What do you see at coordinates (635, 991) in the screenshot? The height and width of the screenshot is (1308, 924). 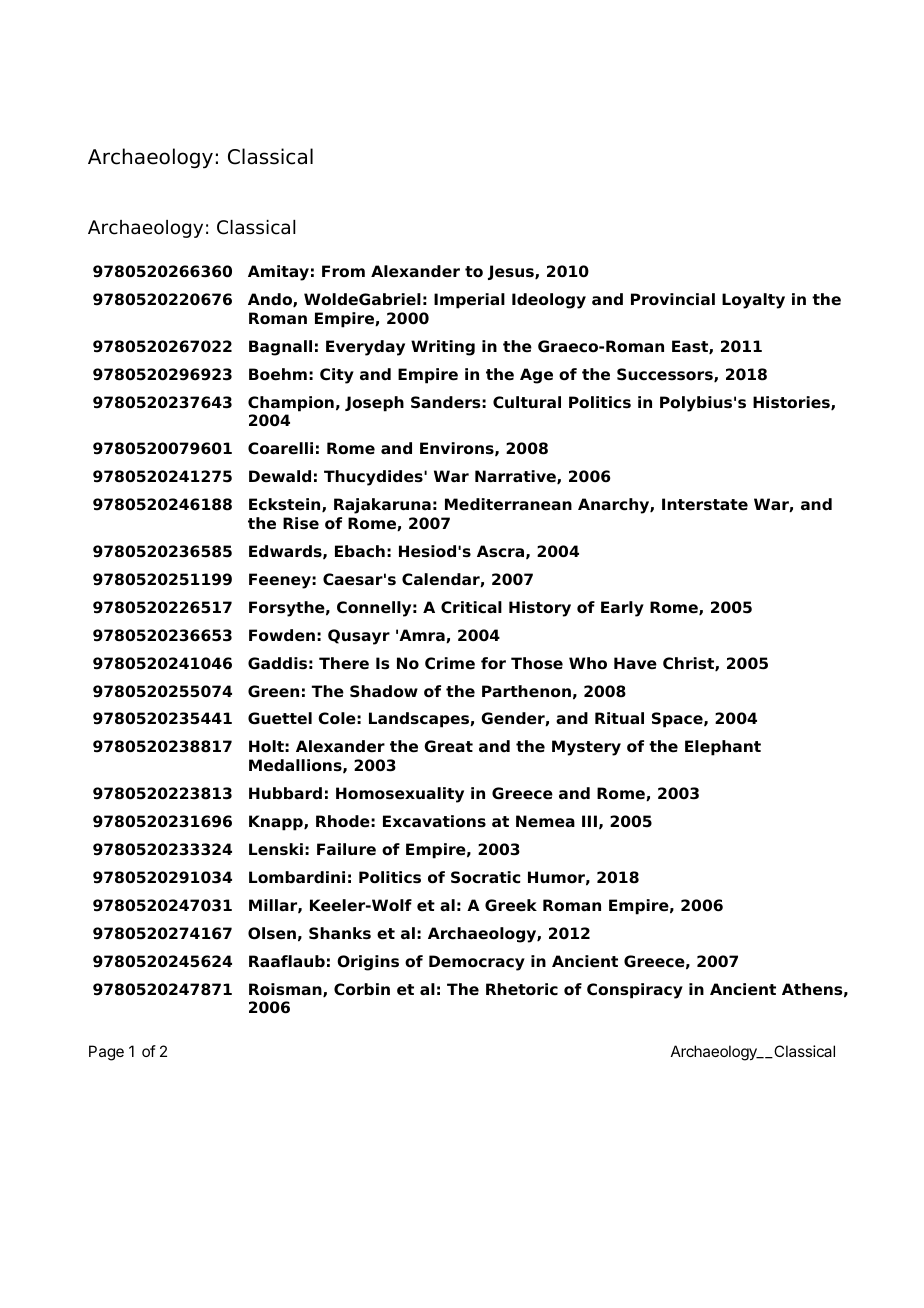 I see `Conspiracy` at bounding box center [635, 991].
